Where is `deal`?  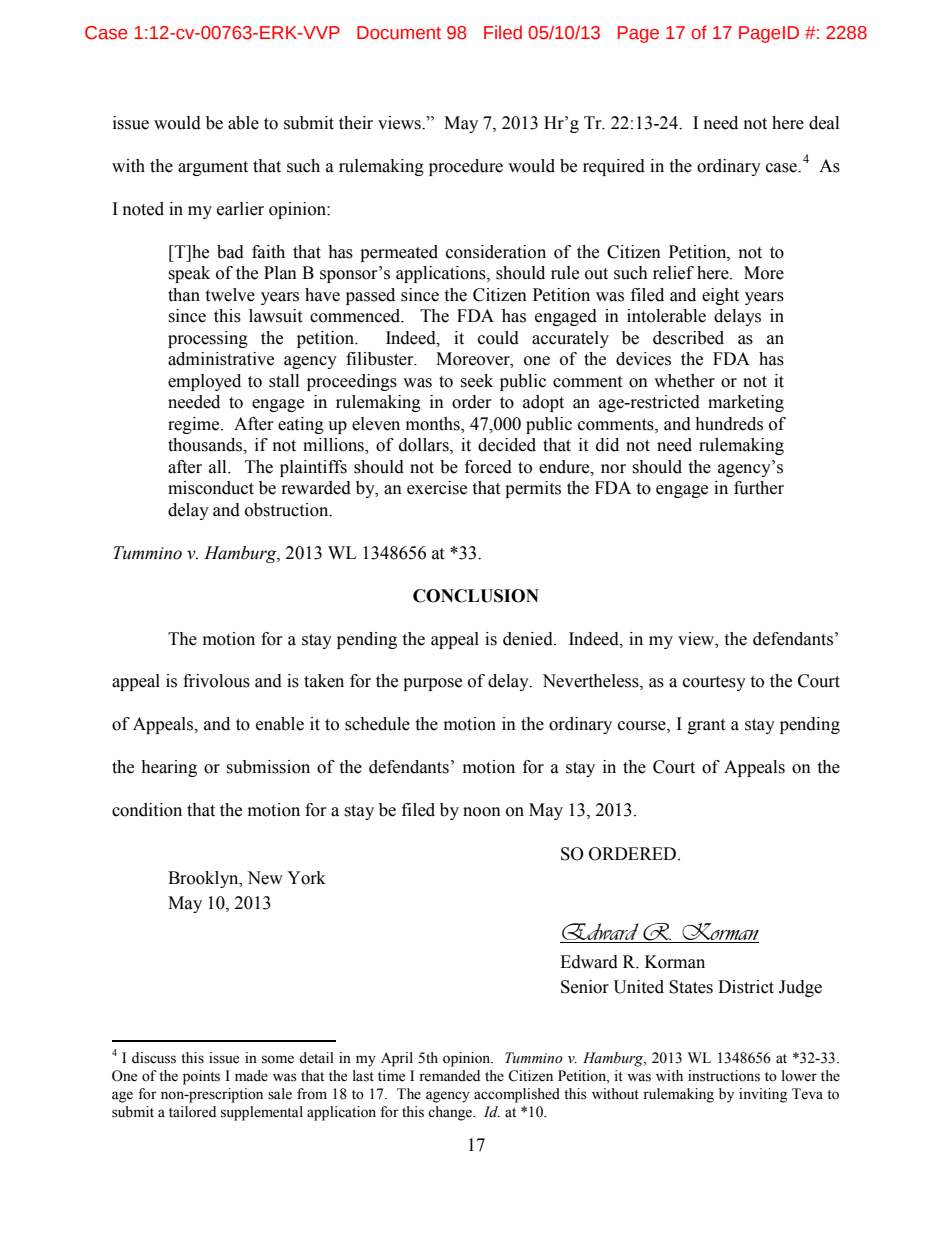 deal is located at coordinates (824, 123).
